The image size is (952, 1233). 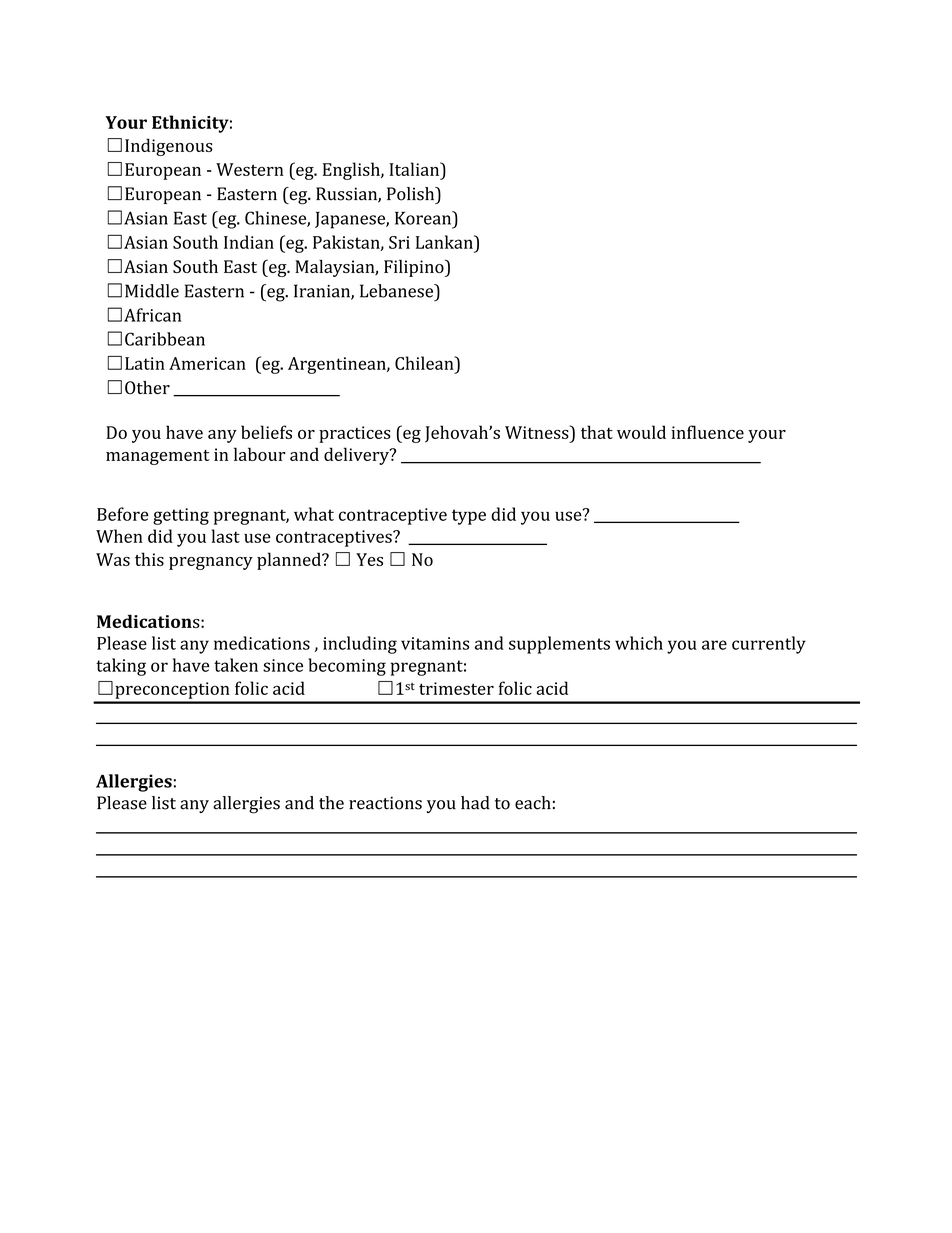 I want to click on reactions, so click(x=385, y=803).
